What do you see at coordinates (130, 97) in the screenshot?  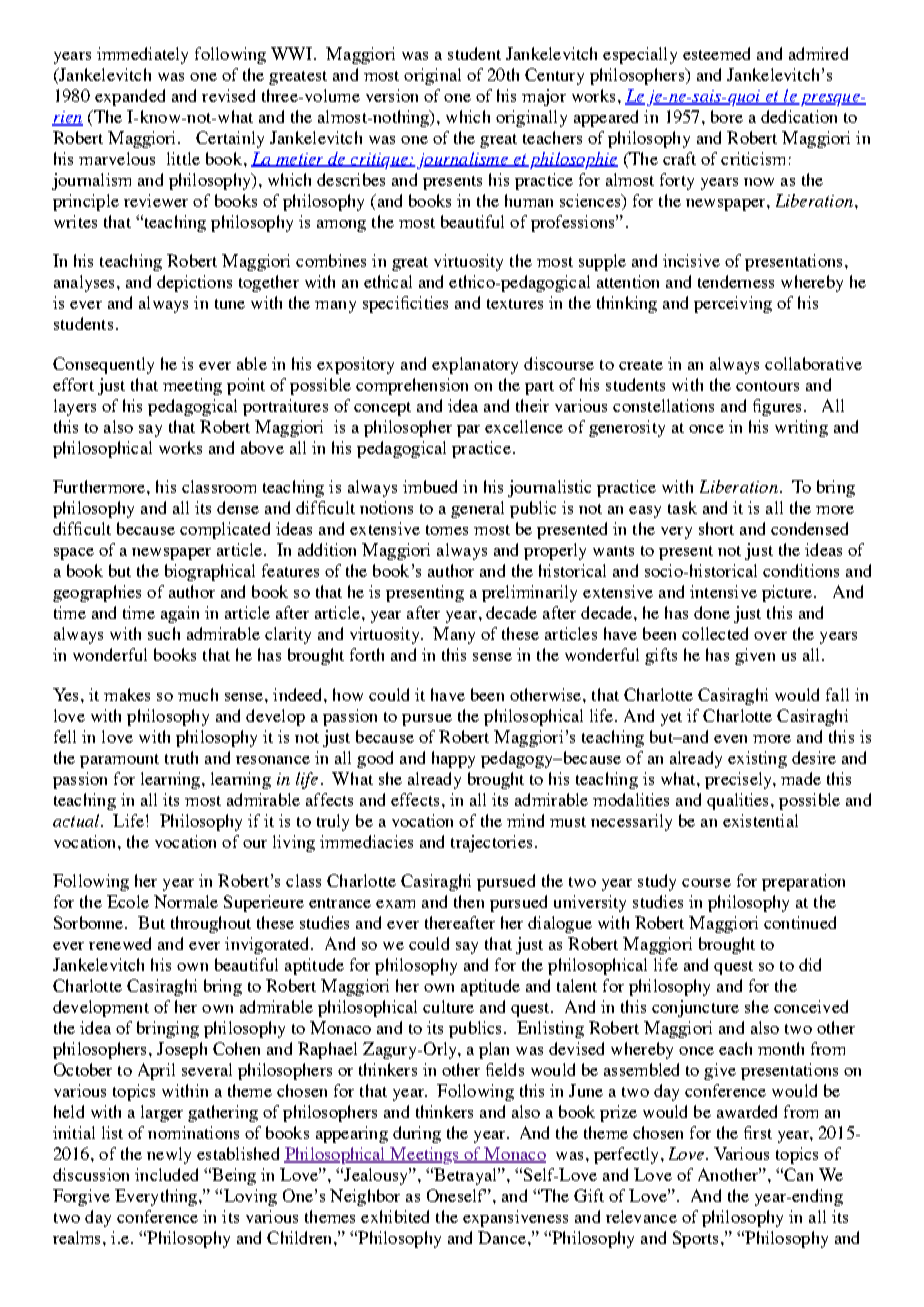 I see `expanded` at bounding box center [130, 97].
